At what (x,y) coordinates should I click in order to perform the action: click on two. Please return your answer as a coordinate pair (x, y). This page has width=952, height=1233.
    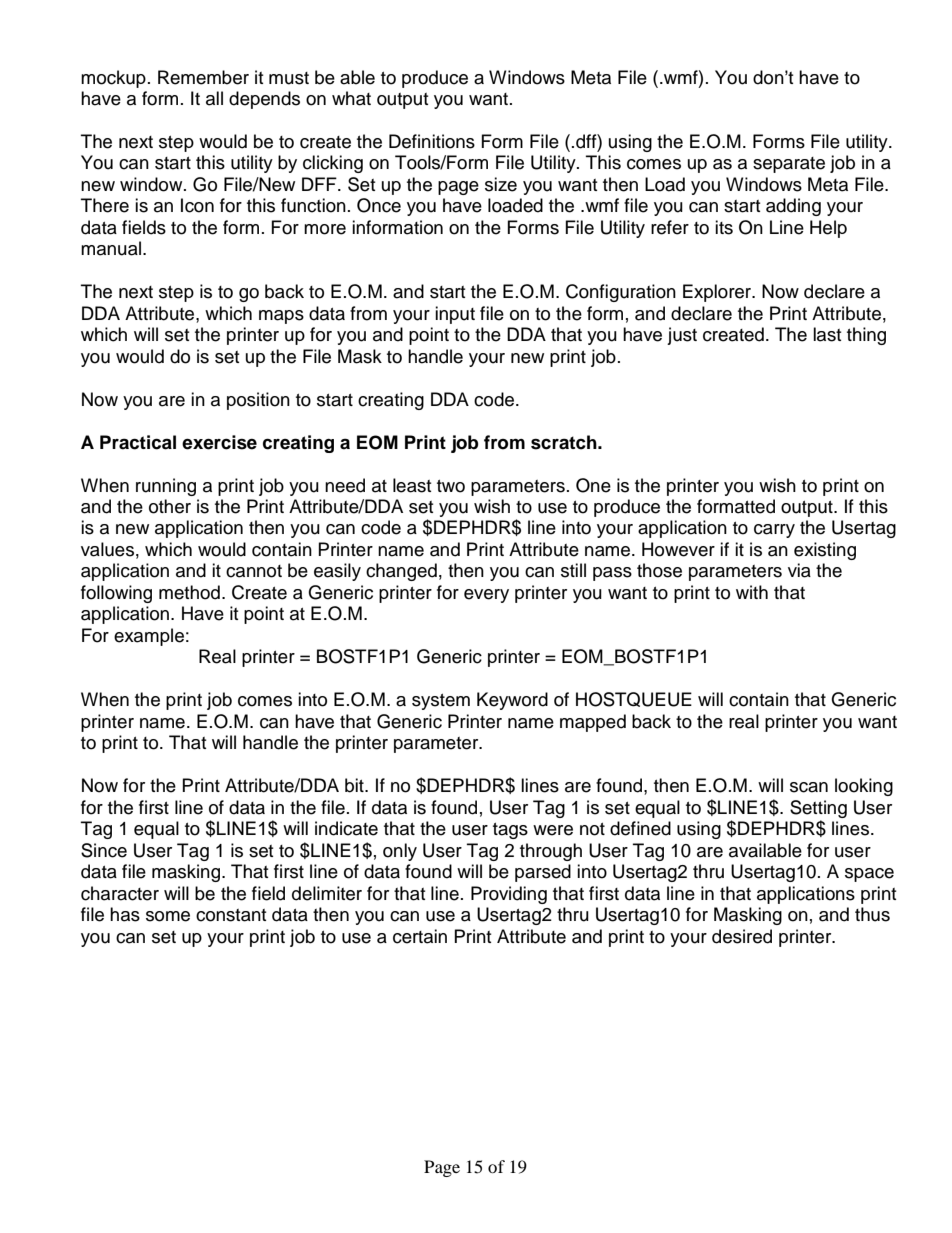
    Looking at the image, I should click on (451, 486).
